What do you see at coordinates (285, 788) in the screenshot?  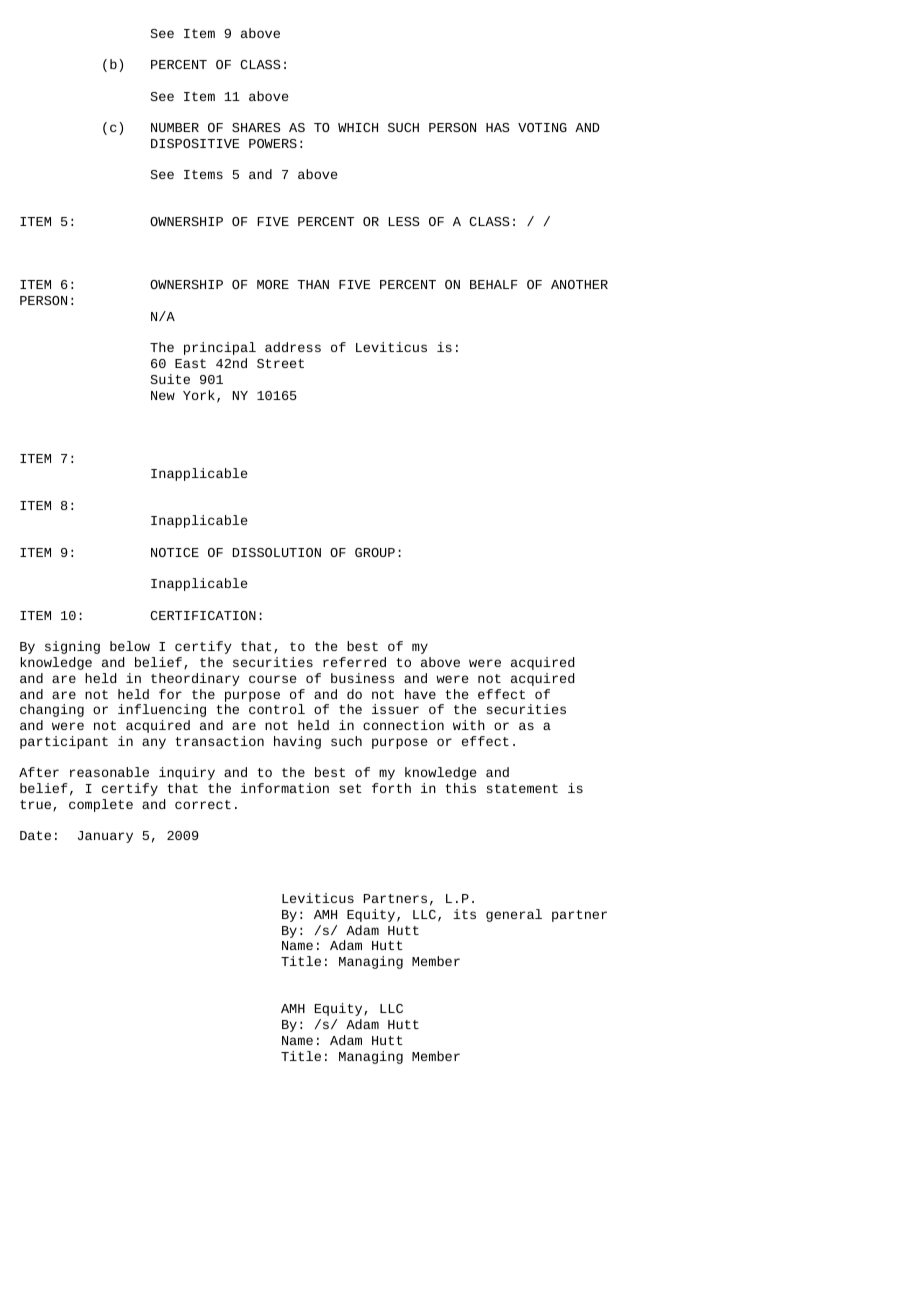 I see `information` at bounding box center [285, 788].
